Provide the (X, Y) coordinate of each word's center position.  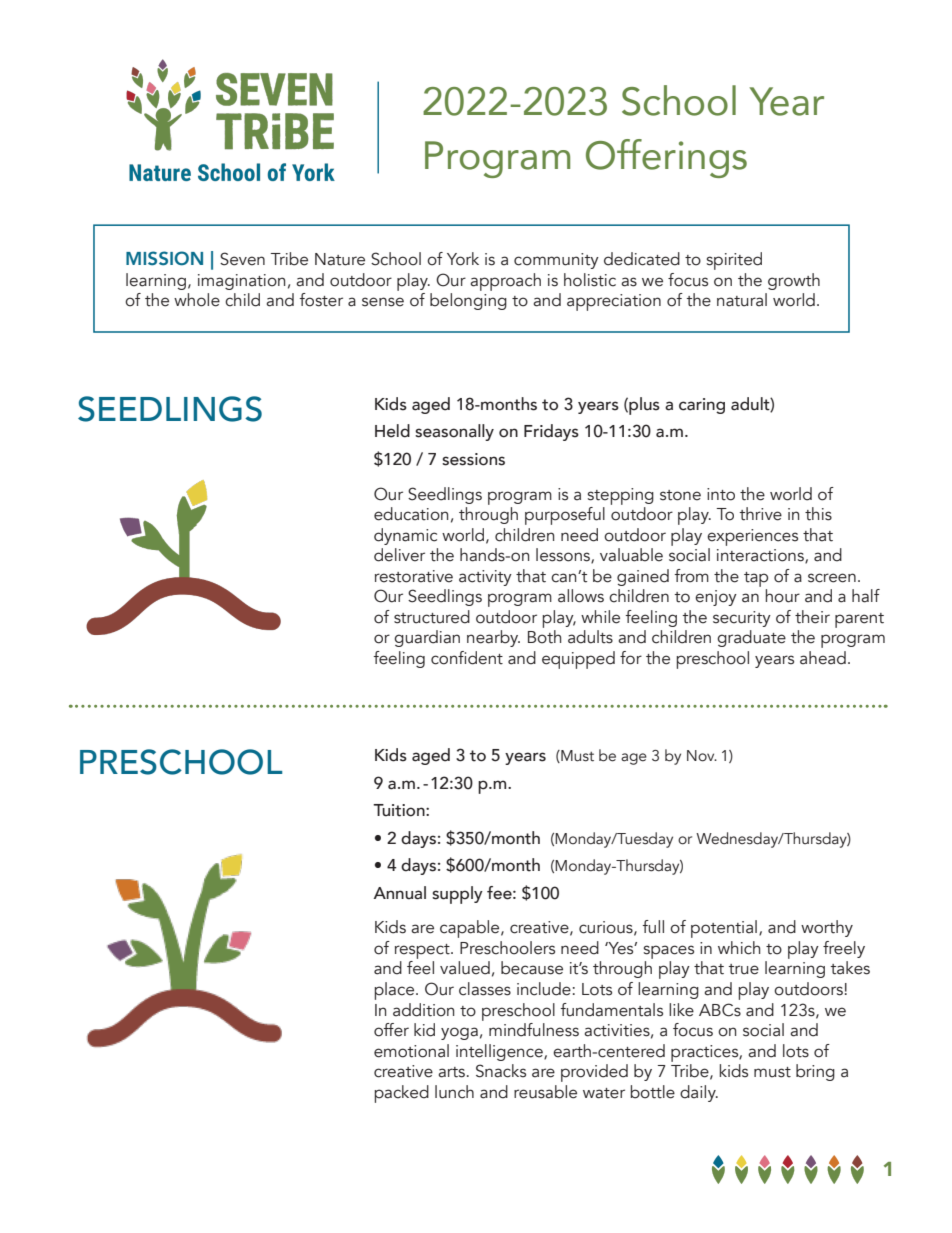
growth (794, 281)
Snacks (501, 1071)
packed (401, 1094)
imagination (241, 282)
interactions (761, 556)
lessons (564, 556)
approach (505, 282)
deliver (399, 555)
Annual (399, 893)
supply (457, 895)
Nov (702, 756)
